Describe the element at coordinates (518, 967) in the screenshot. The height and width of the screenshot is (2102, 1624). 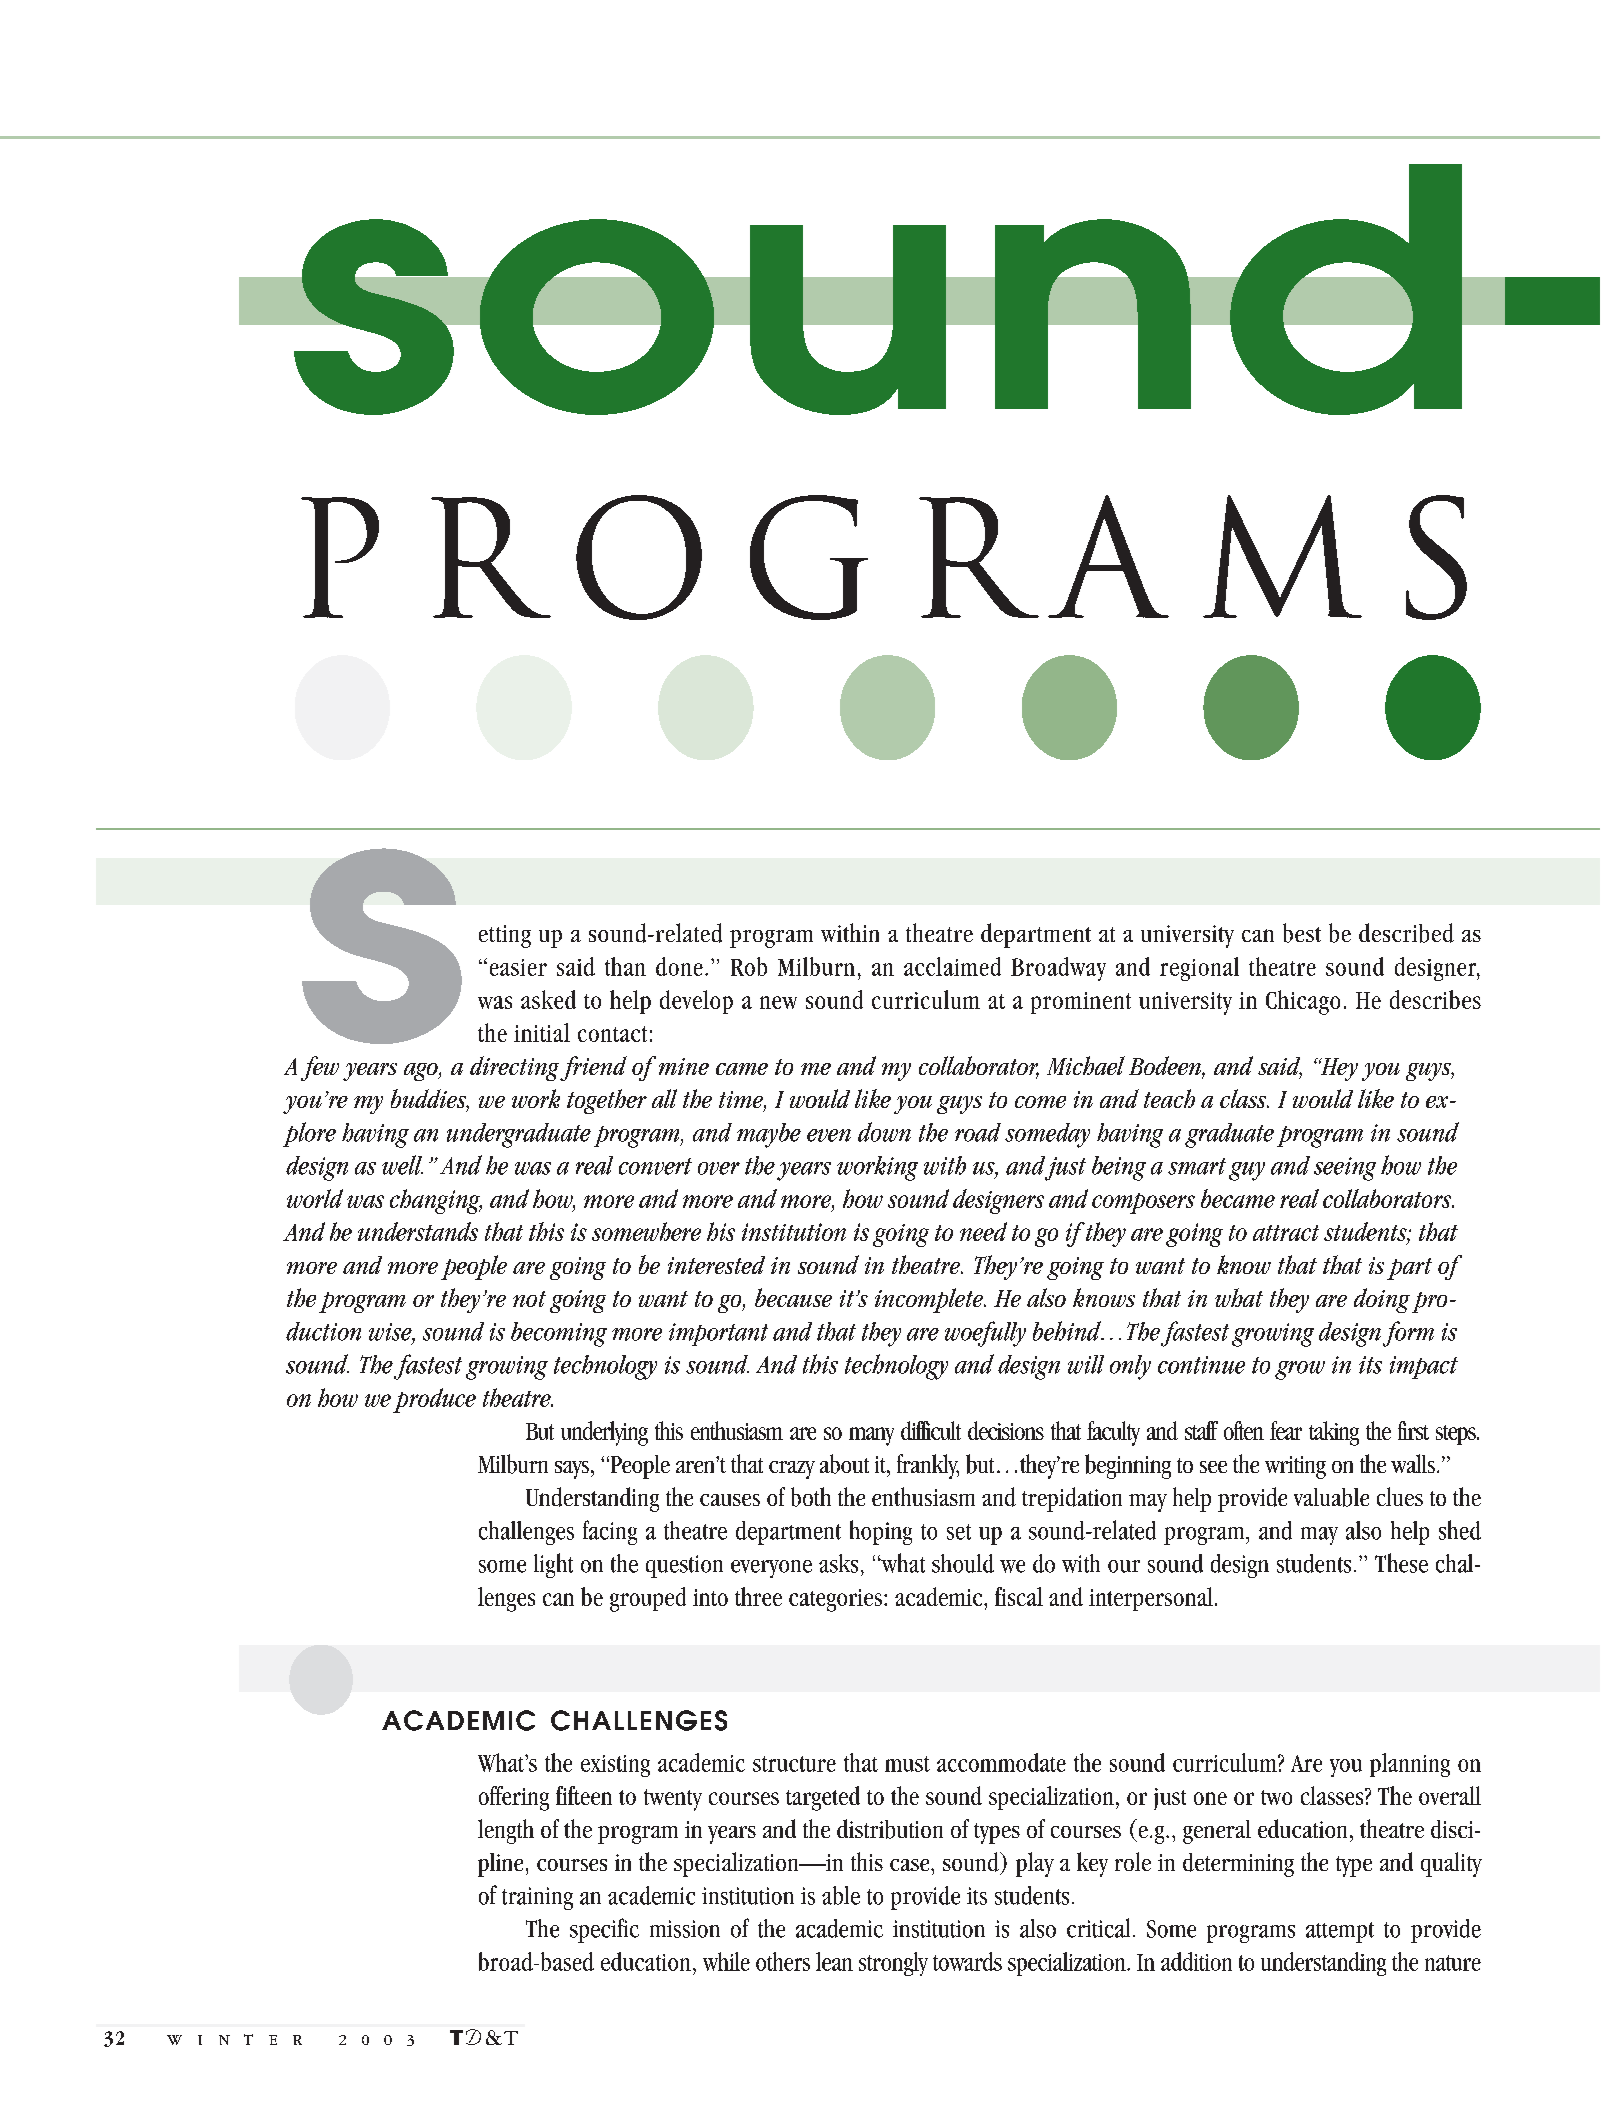
I see `easier` at that location.
